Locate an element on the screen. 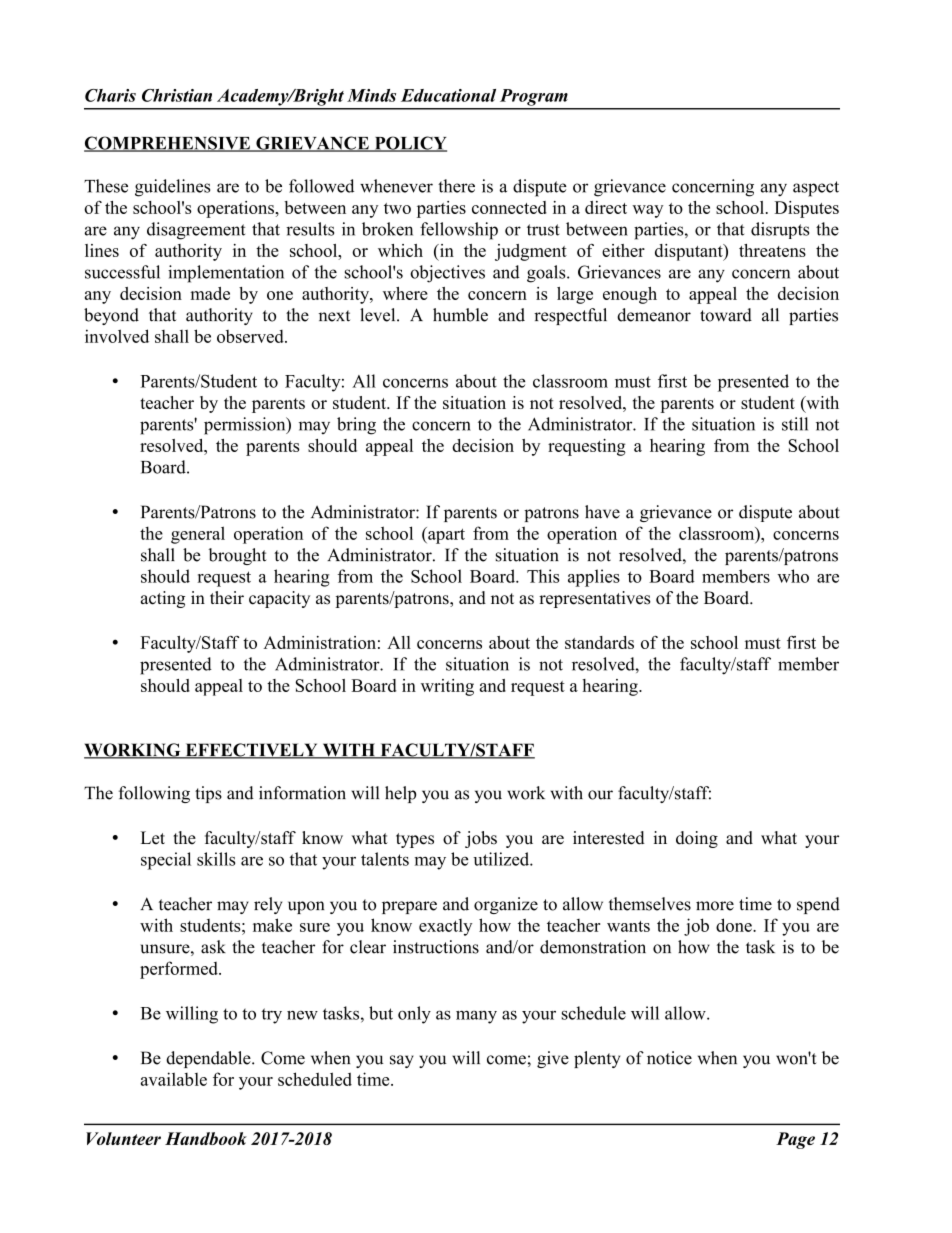 This screenshot has width=952, height=1233. say is located at coordinates (402, 1061).
